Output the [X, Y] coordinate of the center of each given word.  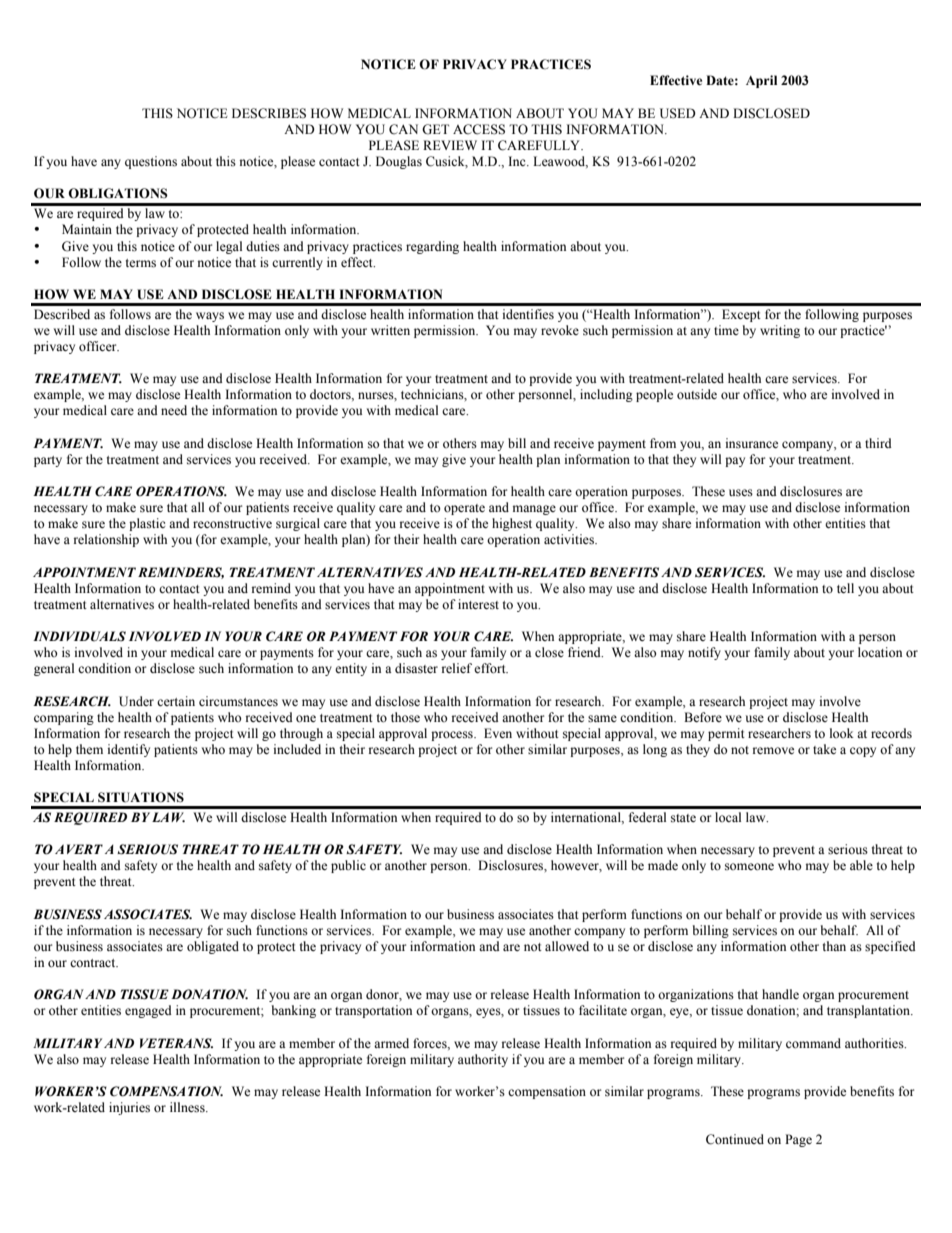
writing [780, 331]
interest [478, 604]
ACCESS [479, 129]
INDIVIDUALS [79, 636]
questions [151, 162]
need [174, 410]
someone [749, 867]
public [348, 866]
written [390, 330]
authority [483, 1060]
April [761, 81]
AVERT [79, 849]
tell [845, 588]
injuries [129, 1108]
